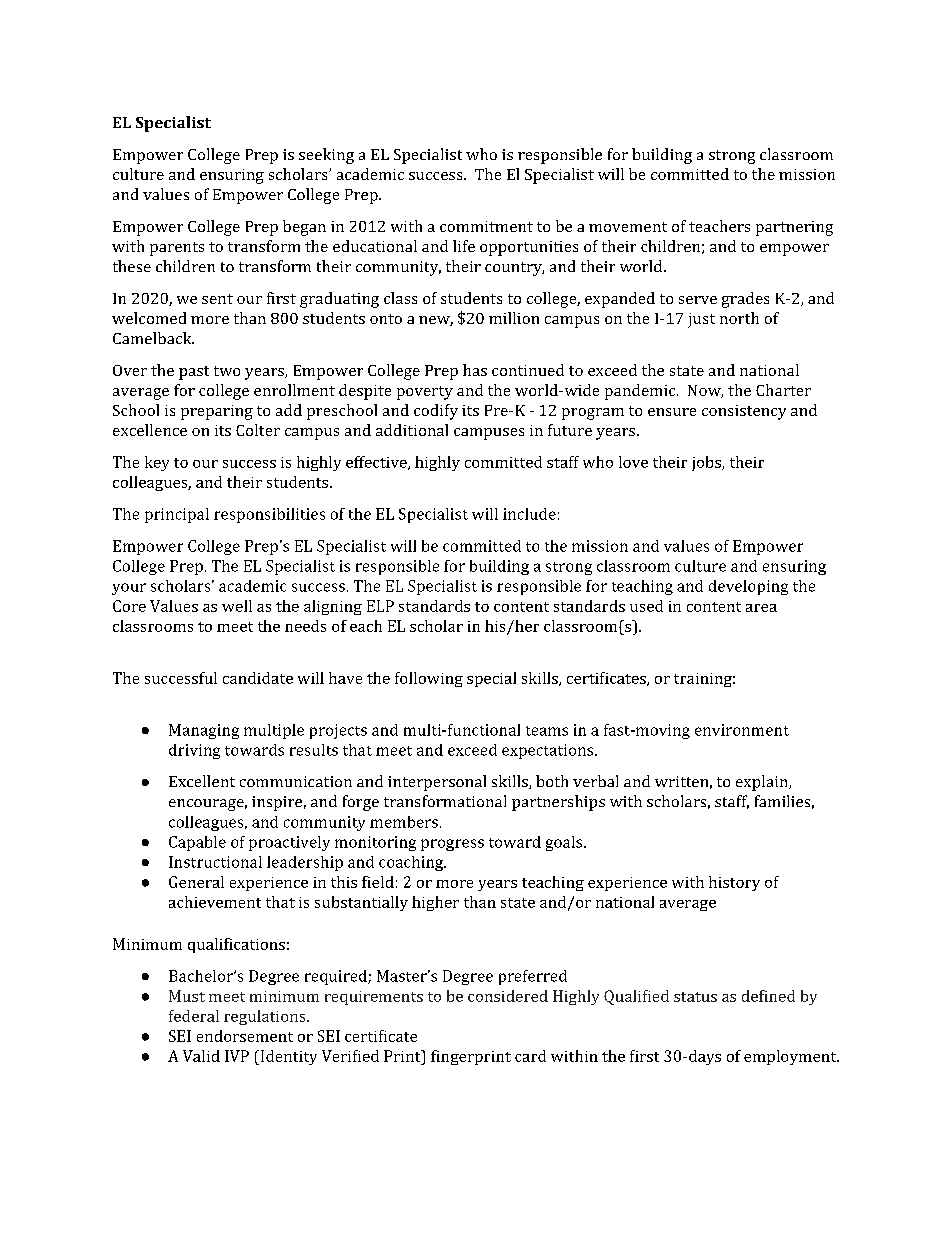 This screenshot has height=1233, width=952. What do you see at coordinates (177, 249) in the screenshot?
I see `parents` at bounding box center [177, 249].
